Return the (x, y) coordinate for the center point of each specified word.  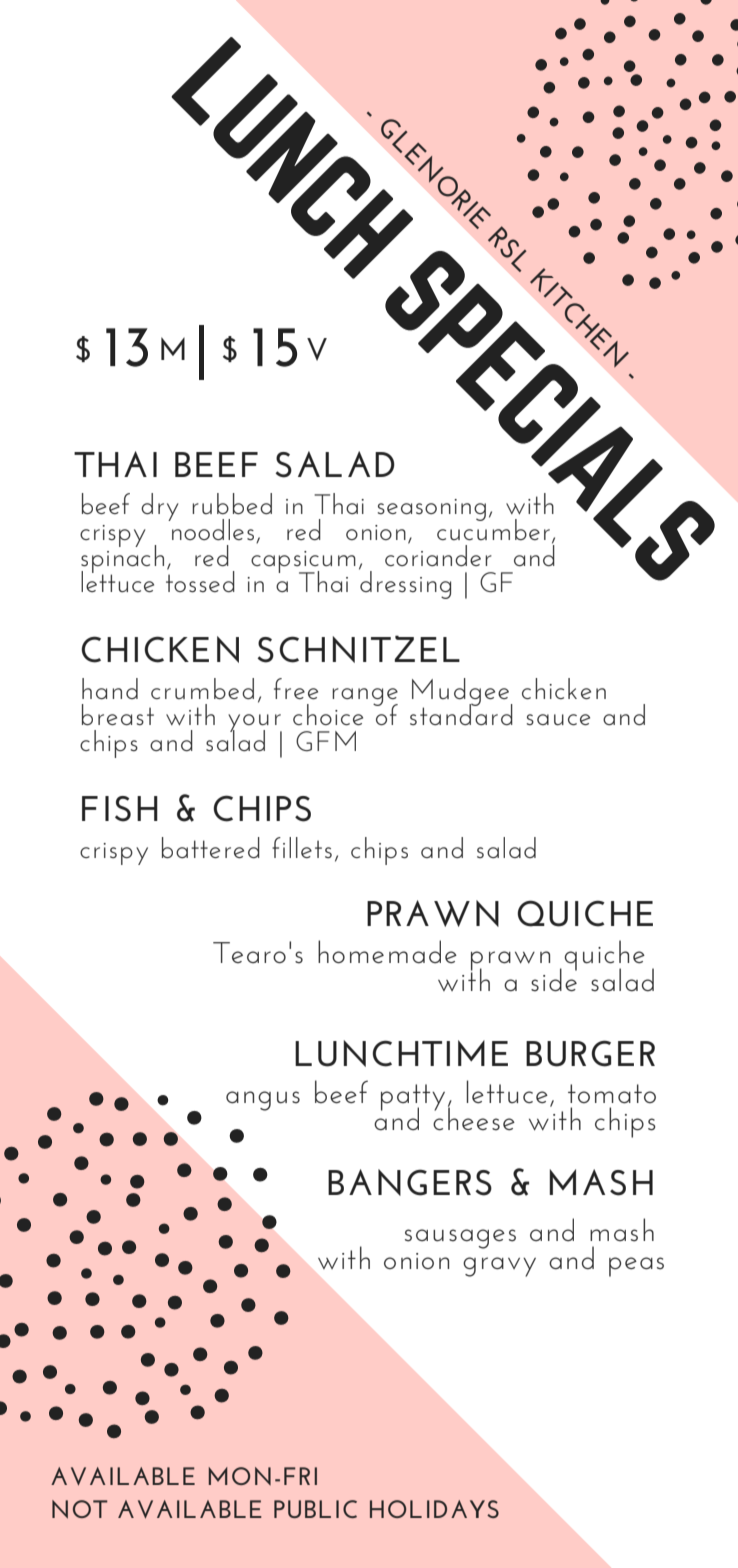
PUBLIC (315, 1509)
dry (160, 507)
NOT (80, 1509)
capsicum (303, 563)
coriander (438, 554)
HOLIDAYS (434, 1509)
